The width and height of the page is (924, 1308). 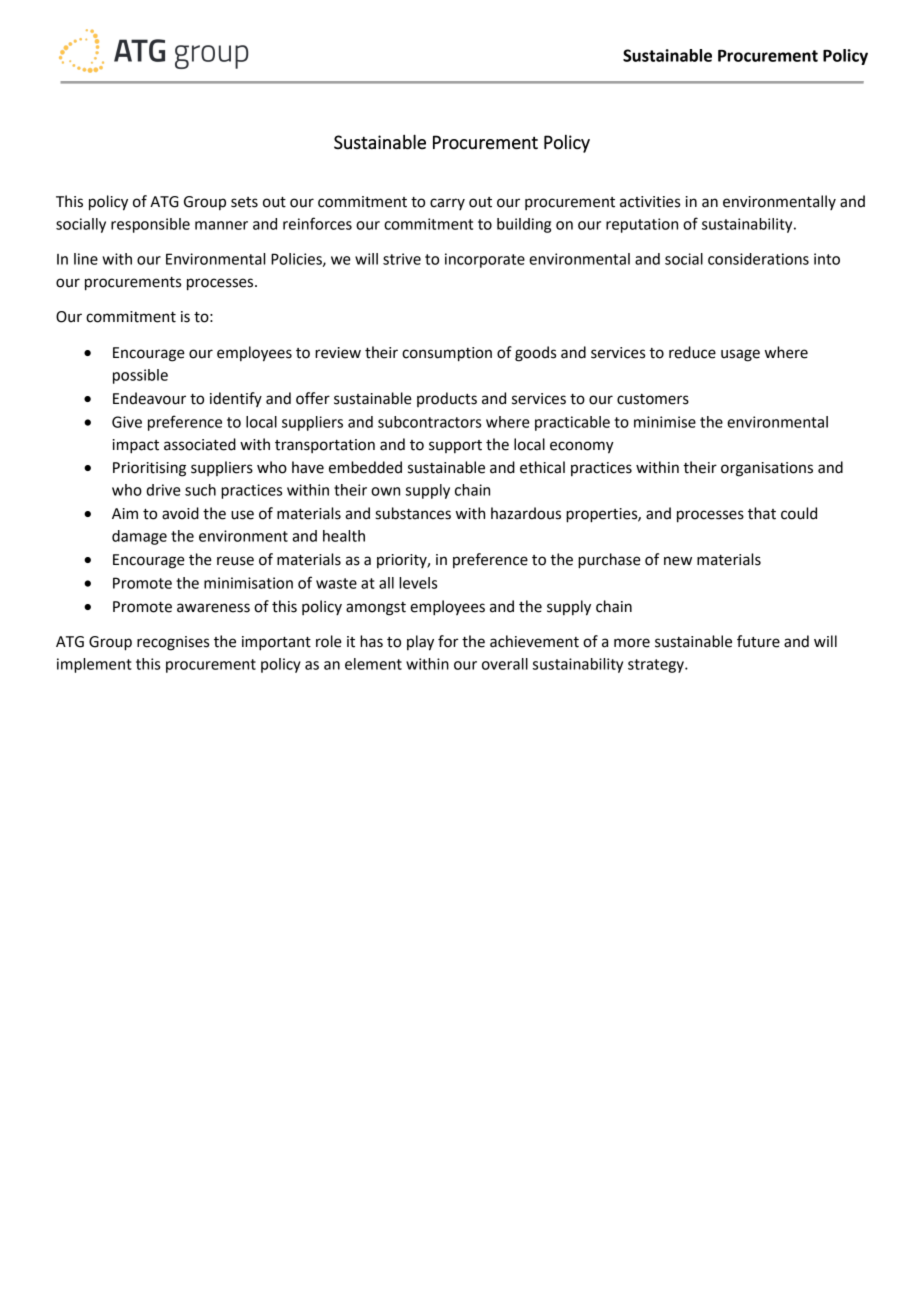 What do you see at coordinates (150, 225) in the page?
I see `responsible` at bounding box center [150, 225].
